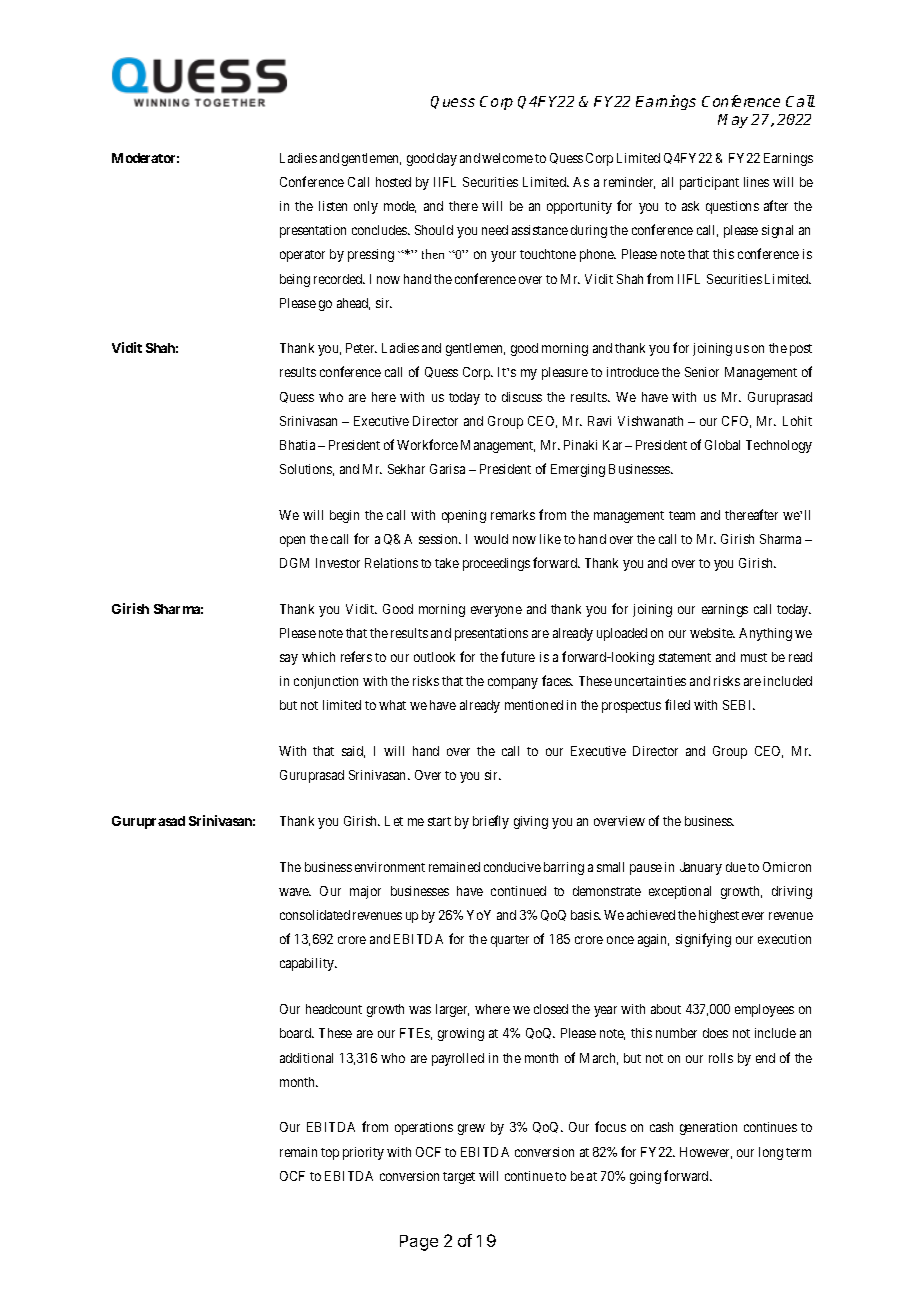 The image size is (924, 1307). Describe the element at coordinates (459, 1178) in the image. I see `target` at that location.
